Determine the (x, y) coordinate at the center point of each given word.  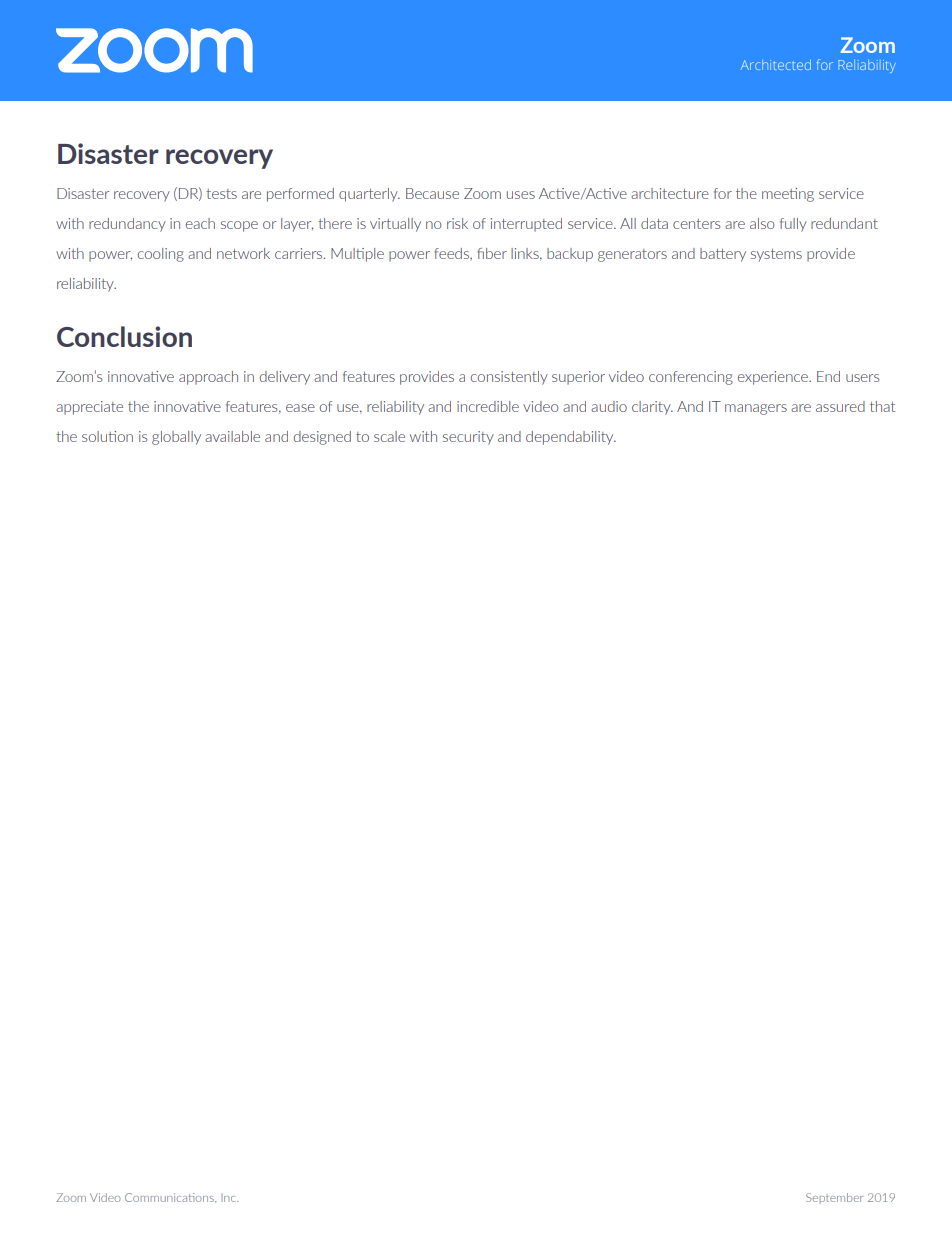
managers (756, 409)
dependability (571, 438)
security (468, 438)
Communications (170, 1197)
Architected (776, 64)
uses (521, 195)
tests (221, 194)
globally (176, 438)
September (834, 1197)
